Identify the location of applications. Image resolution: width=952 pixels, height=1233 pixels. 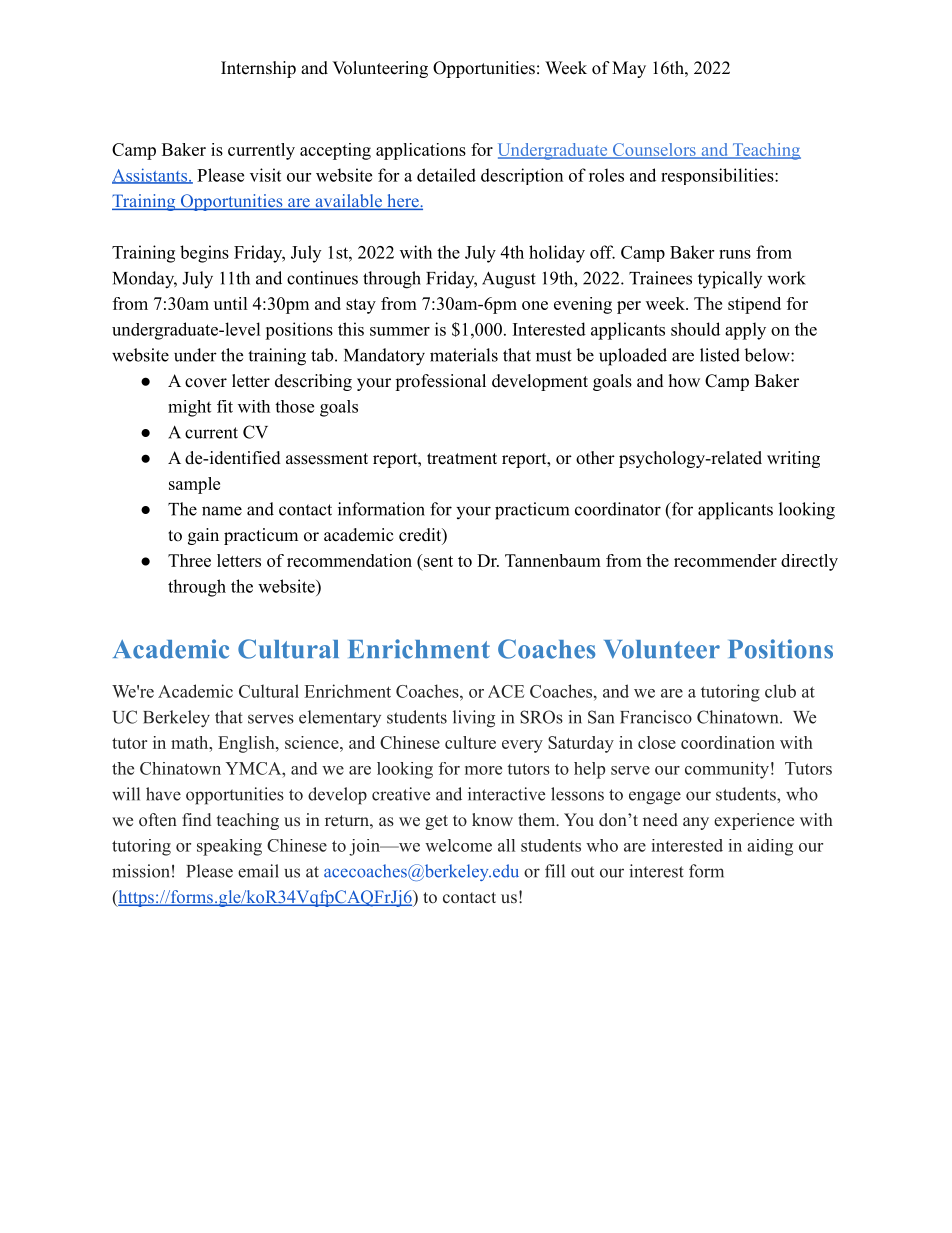
(421, 151).
